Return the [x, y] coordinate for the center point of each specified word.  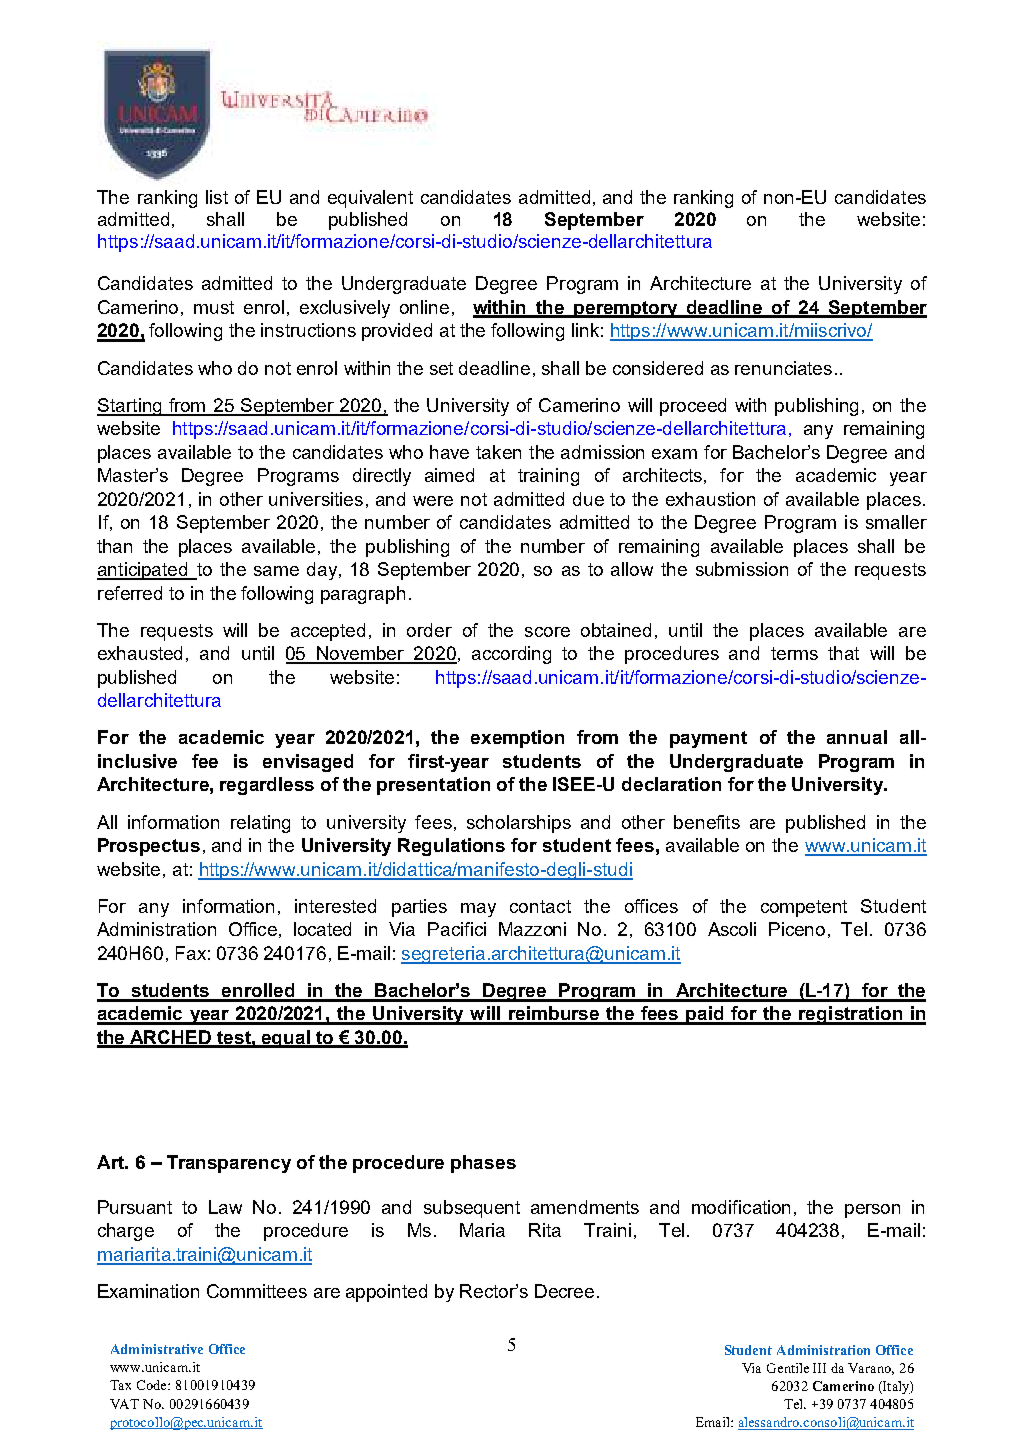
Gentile [788, 1368]
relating [260, 824]
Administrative [157, 1349]
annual [857, 737]
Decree [564, 1291]
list [217, 197]
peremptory [626, 309]
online [424, 307]
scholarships [519, 824]
